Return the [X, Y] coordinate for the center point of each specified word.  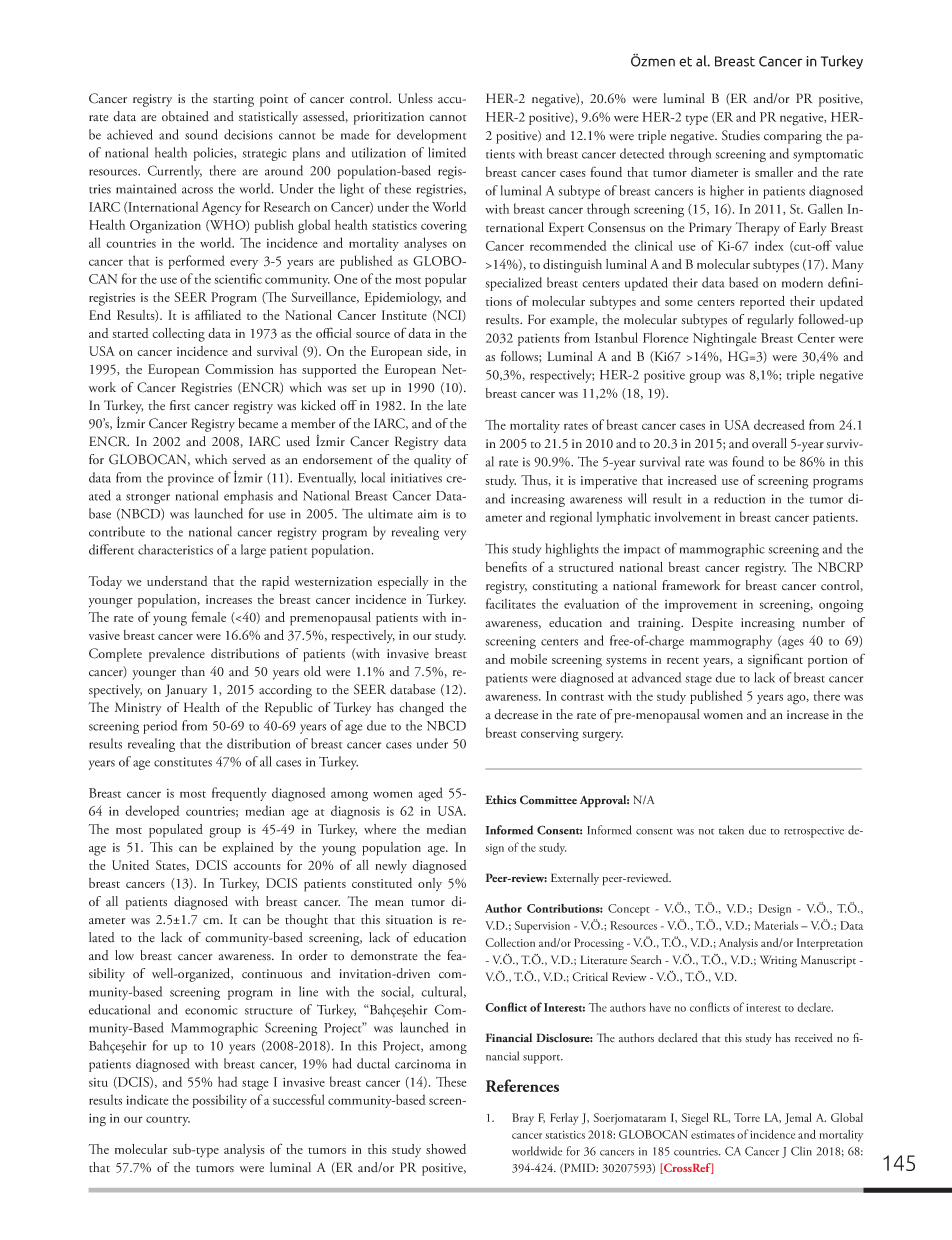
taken [731, 830]
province [191, 479]
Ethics [501, 799]
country [168, 1121]
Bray [523, 1119]
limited [447, 152]
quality [432, 461]
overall [769, 443]
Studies [741, 135]
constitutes [183, 762]
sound [201, 134]
